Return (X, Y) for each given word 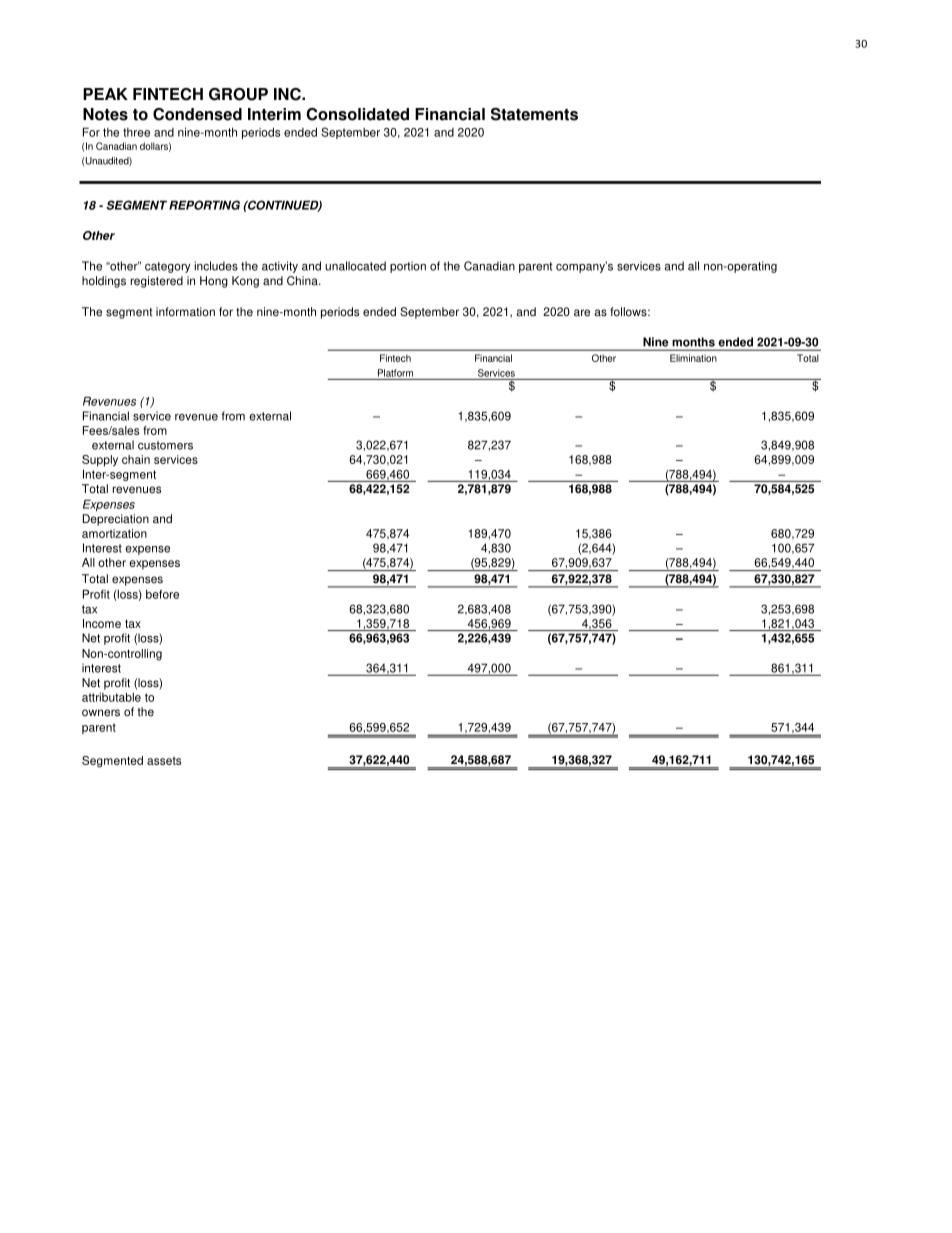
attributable (111, 697)
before (162, 594)
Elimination (693, 358)
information (185, 312)
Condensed (197, 114)
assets (164, 761)
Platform (395, 373)
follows (629, 312)
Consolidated (357, 114)
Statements (534, 114)
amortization (114, 533)
